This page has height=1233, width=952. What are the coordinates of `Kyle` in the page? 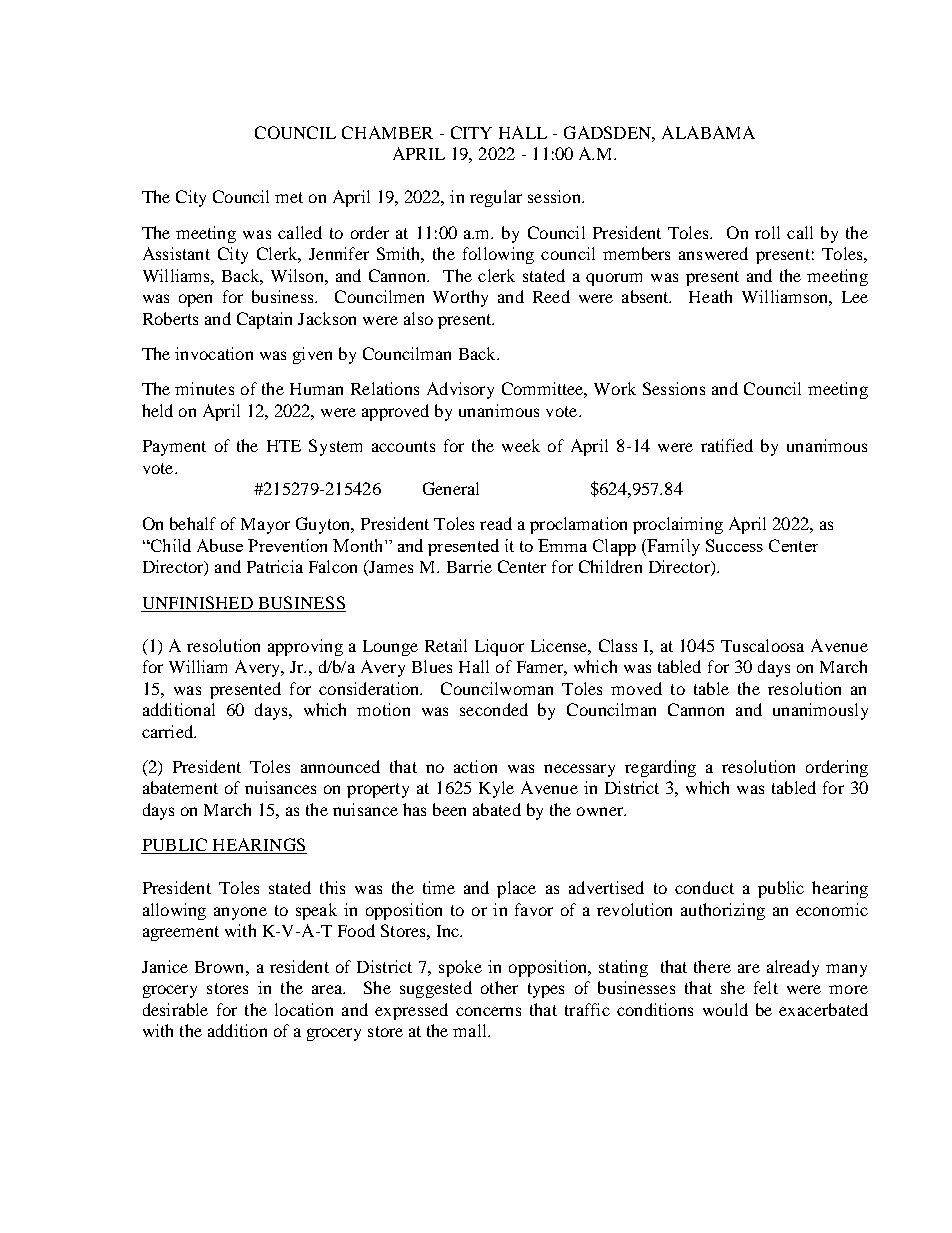 It's located at (496, 789).
